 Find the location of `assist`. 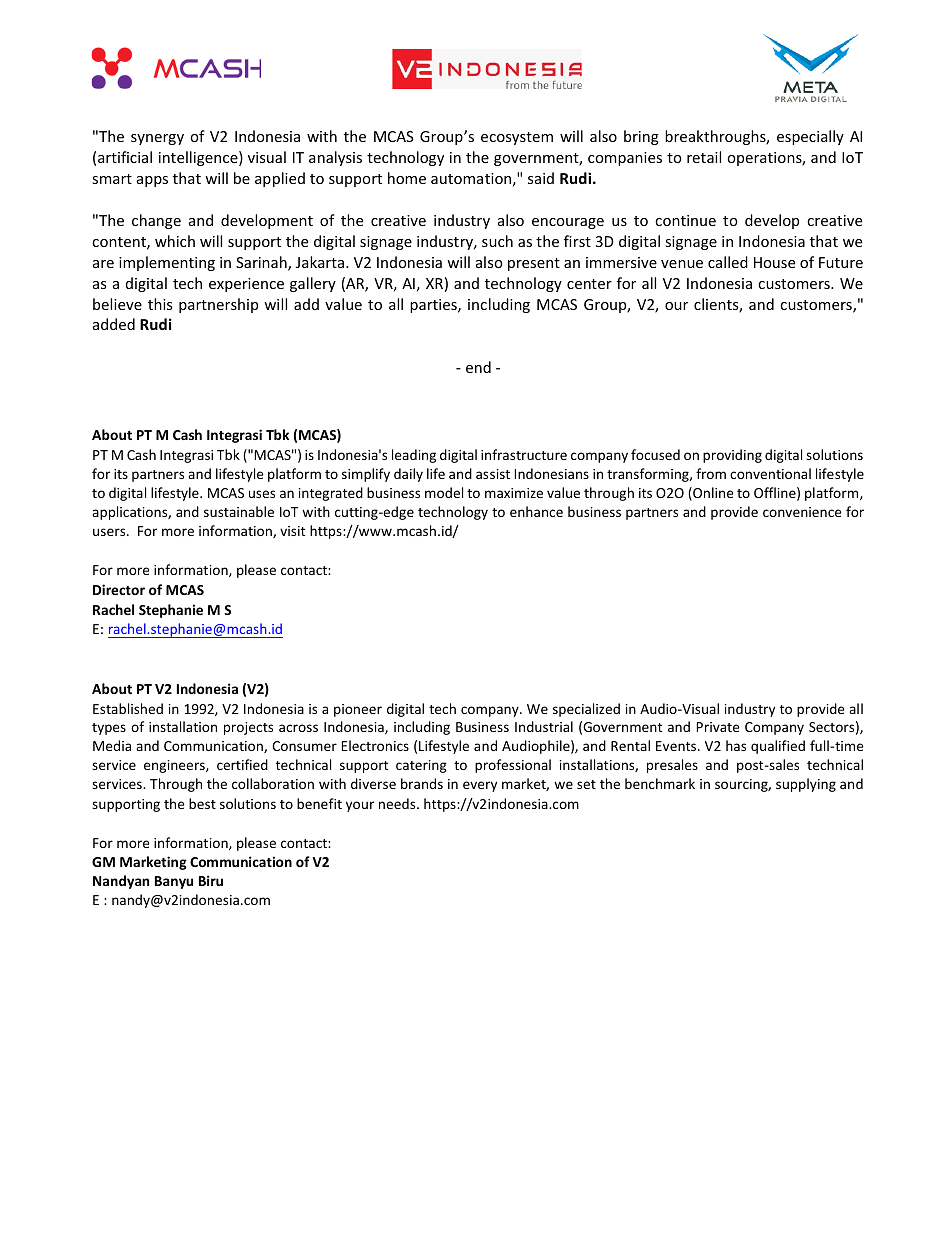

assist is located at coordinates (493, 474).
